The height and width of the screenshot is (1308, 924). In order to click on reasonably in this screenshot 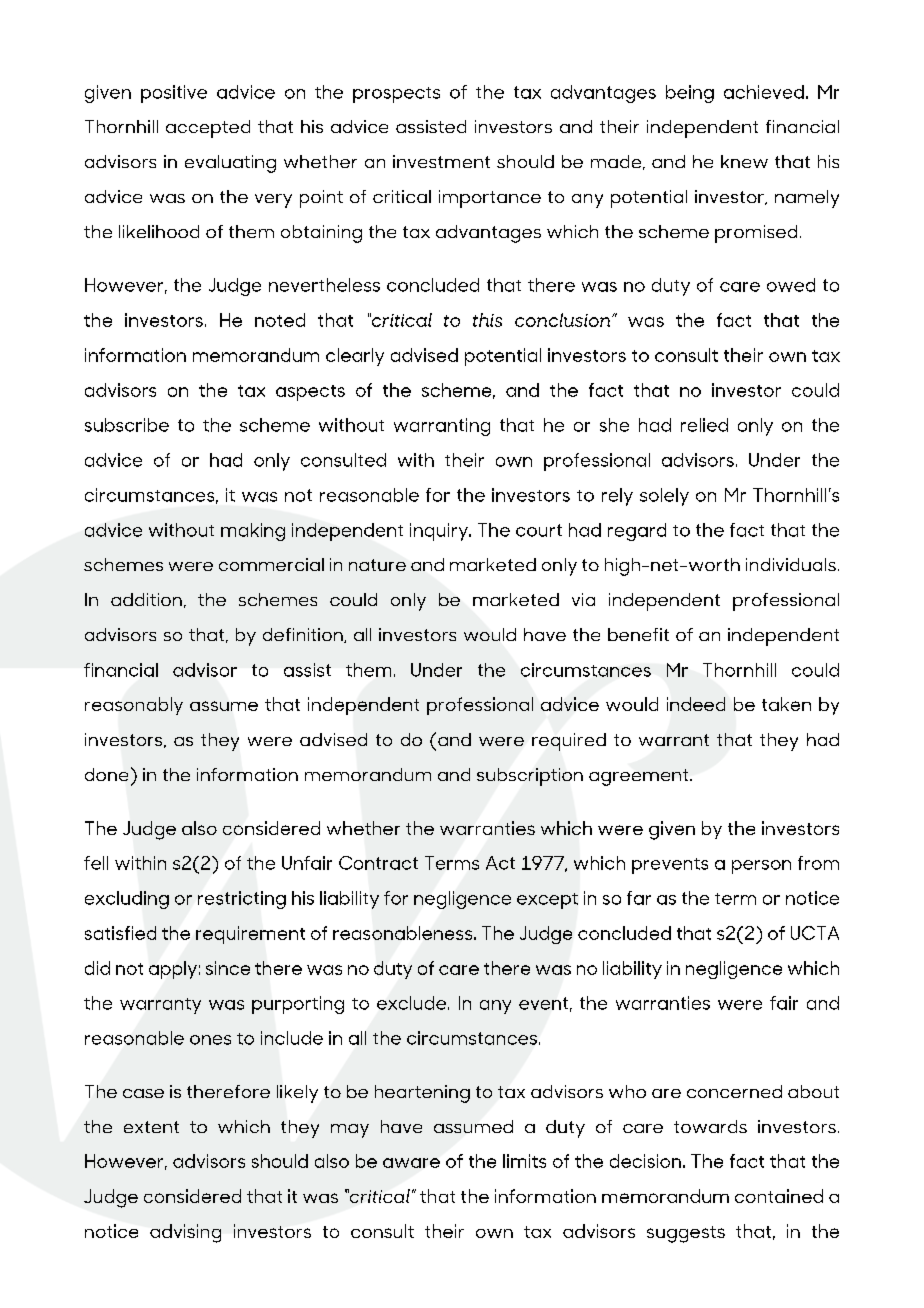, I will do `click(134, 706)`.
